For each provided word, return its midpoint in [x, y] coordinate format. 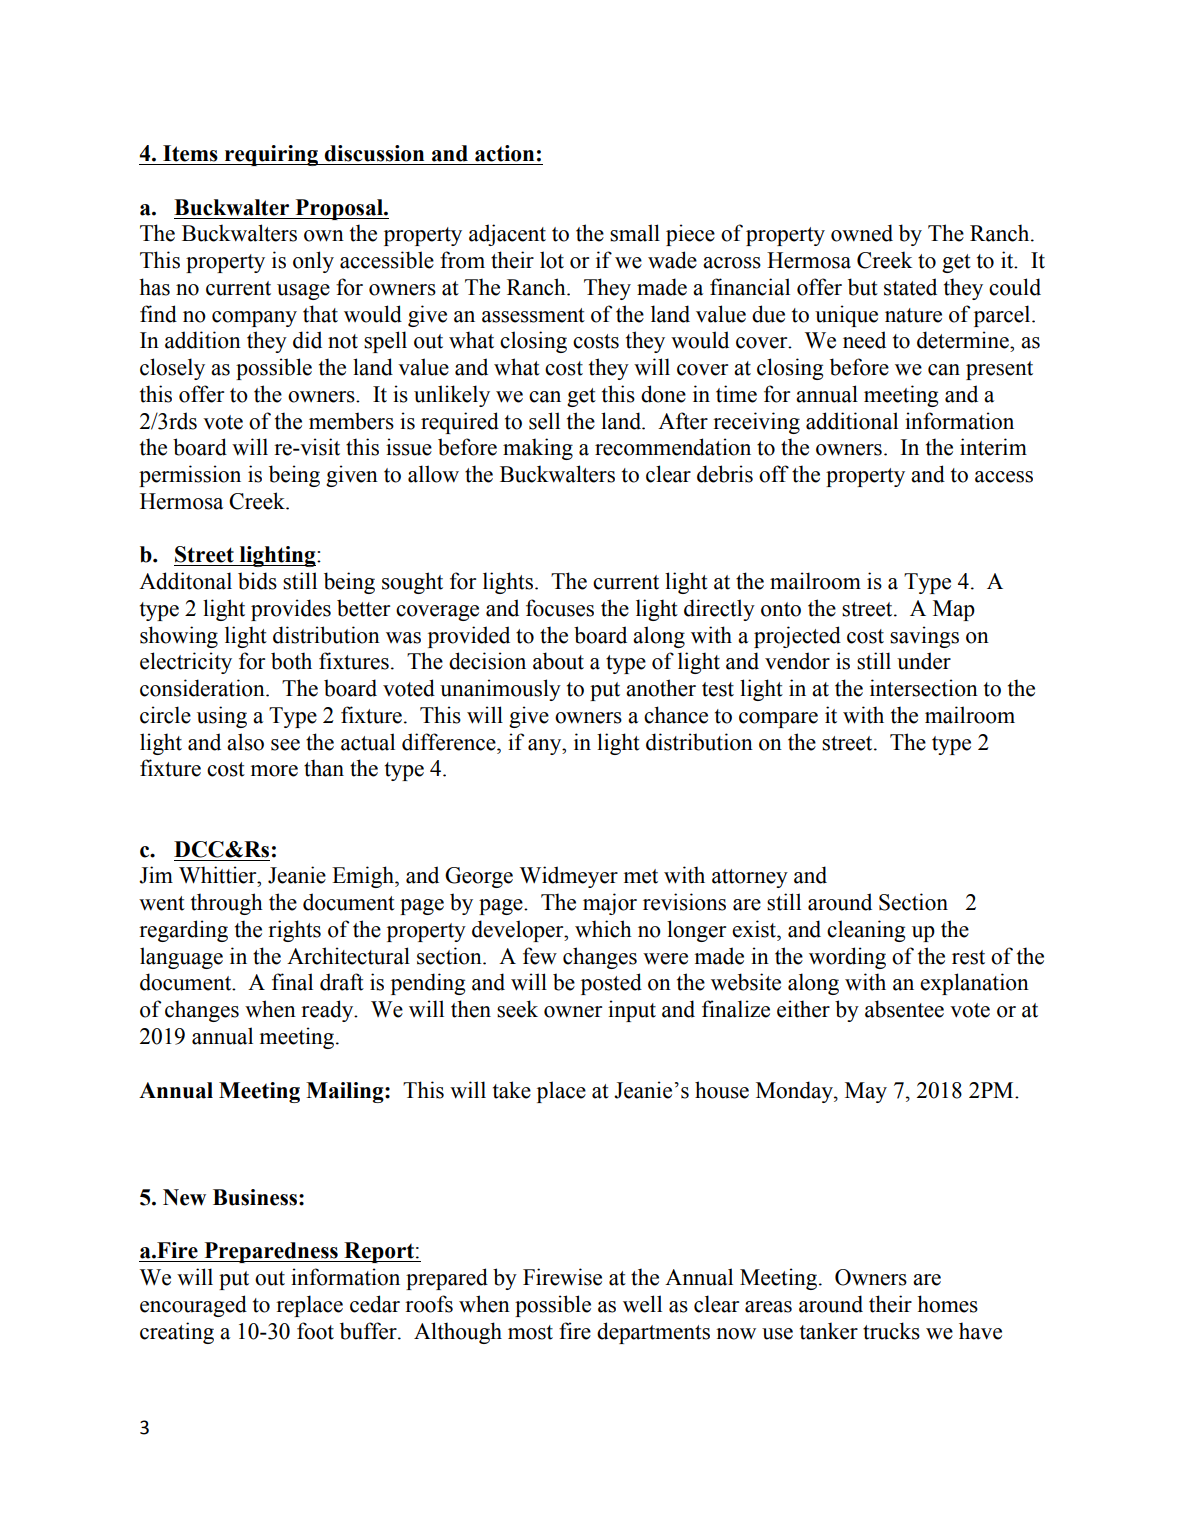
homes [947, 1304]
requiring [271, 155]
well [642, 1304]
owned [862, 233]
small [635, 233]
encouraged [193, 1306]
